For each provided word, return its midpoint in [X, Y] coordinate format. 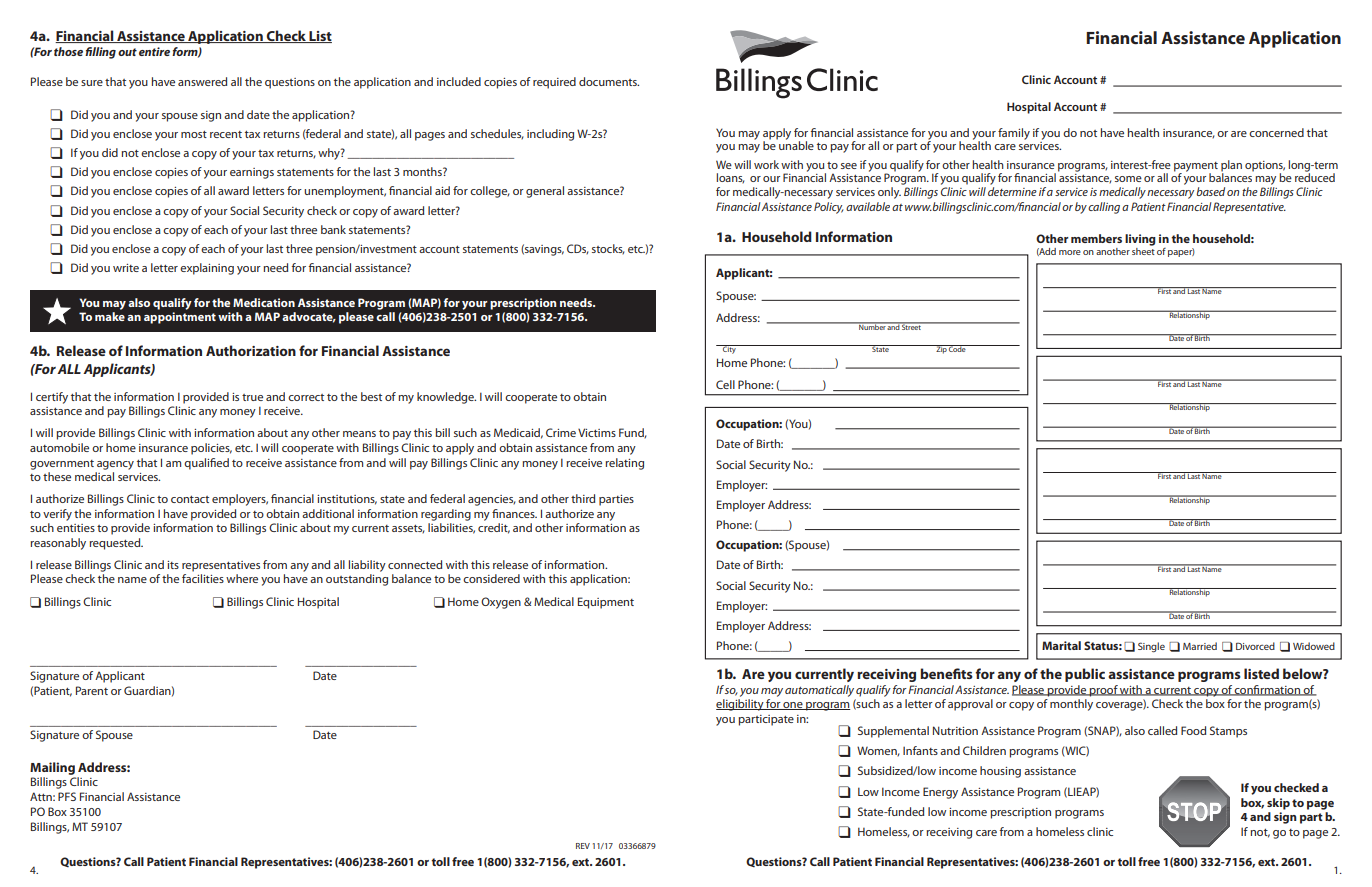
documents [609, 81]
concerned [1276, 132]
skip [1278, 804]
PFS [67, 796]
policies [211, 449]
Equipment [606, 603]
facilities [203, 578]
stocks [608, 249]
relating [624, 464]
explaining [207, 269]
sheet [1143, 250]
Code [957, 348]
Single [1151, 647]
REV [583, 846]
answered [202, 81]
